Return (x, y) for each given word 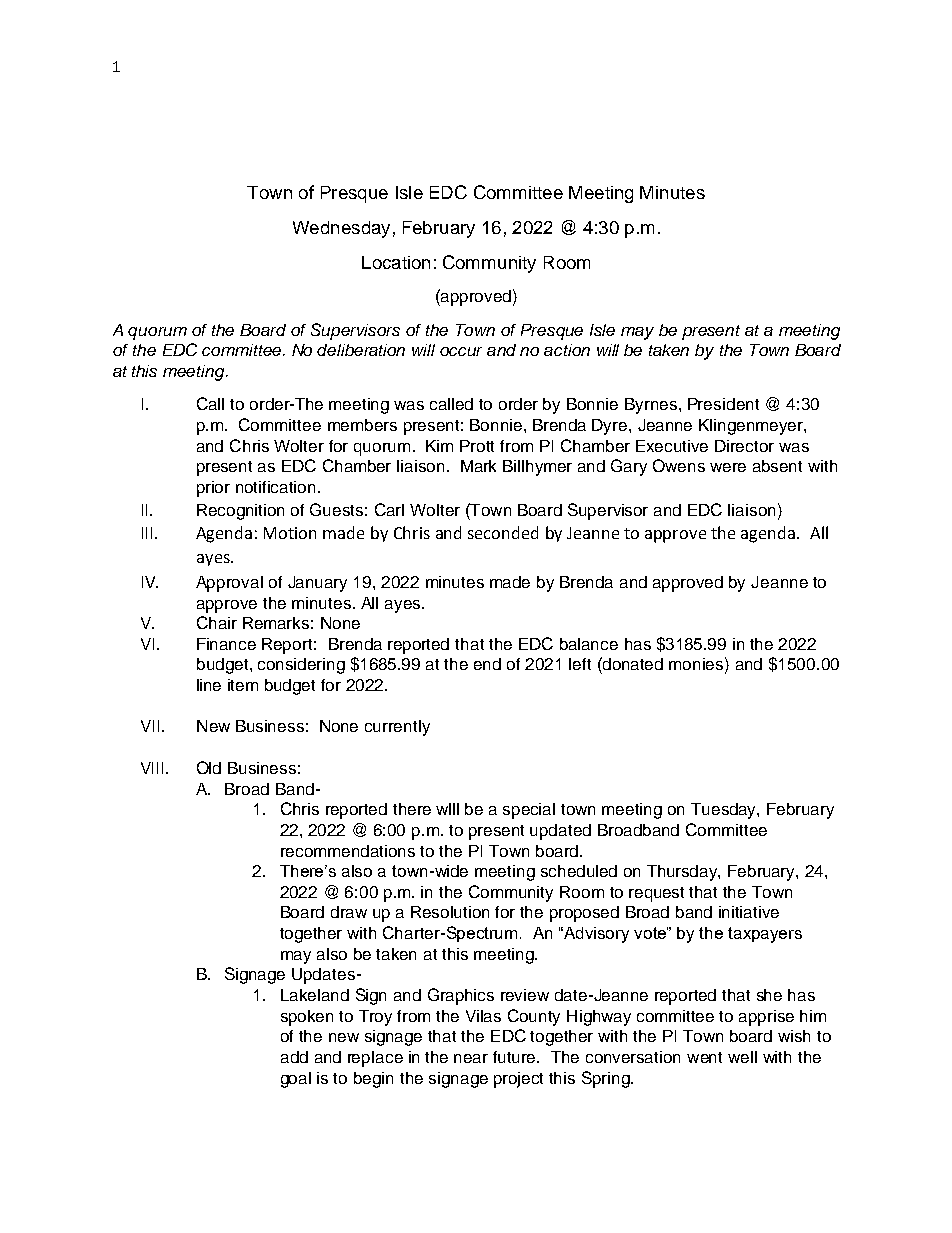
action (567, 350)
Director (744, 446)
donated (632, 663)
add (294, 1057)
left (580, 664)
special (529, 811)
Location (396, 262)
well (742, 1057)
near (471, 1058)
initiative (749, 912)
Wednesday (341, 229)
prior (213, 489)
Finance (226, 644)
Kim (439, 446)
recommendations (348, 851)
